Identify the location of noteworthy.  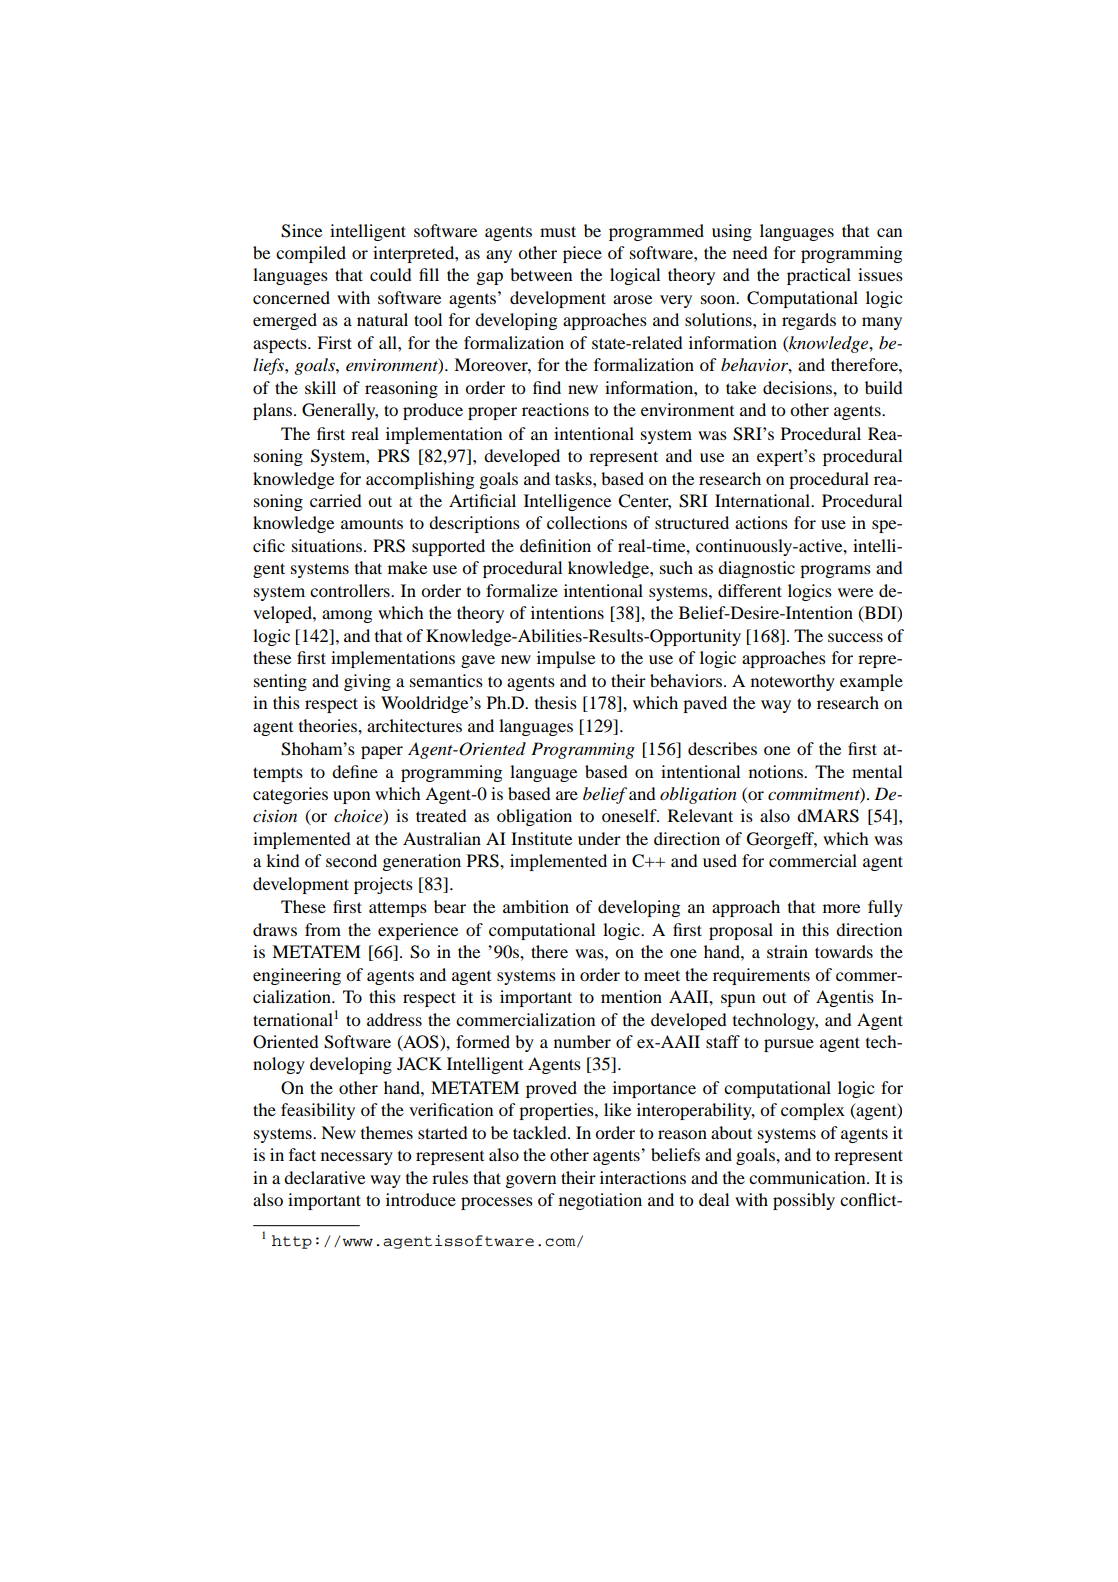
(793, 682).
